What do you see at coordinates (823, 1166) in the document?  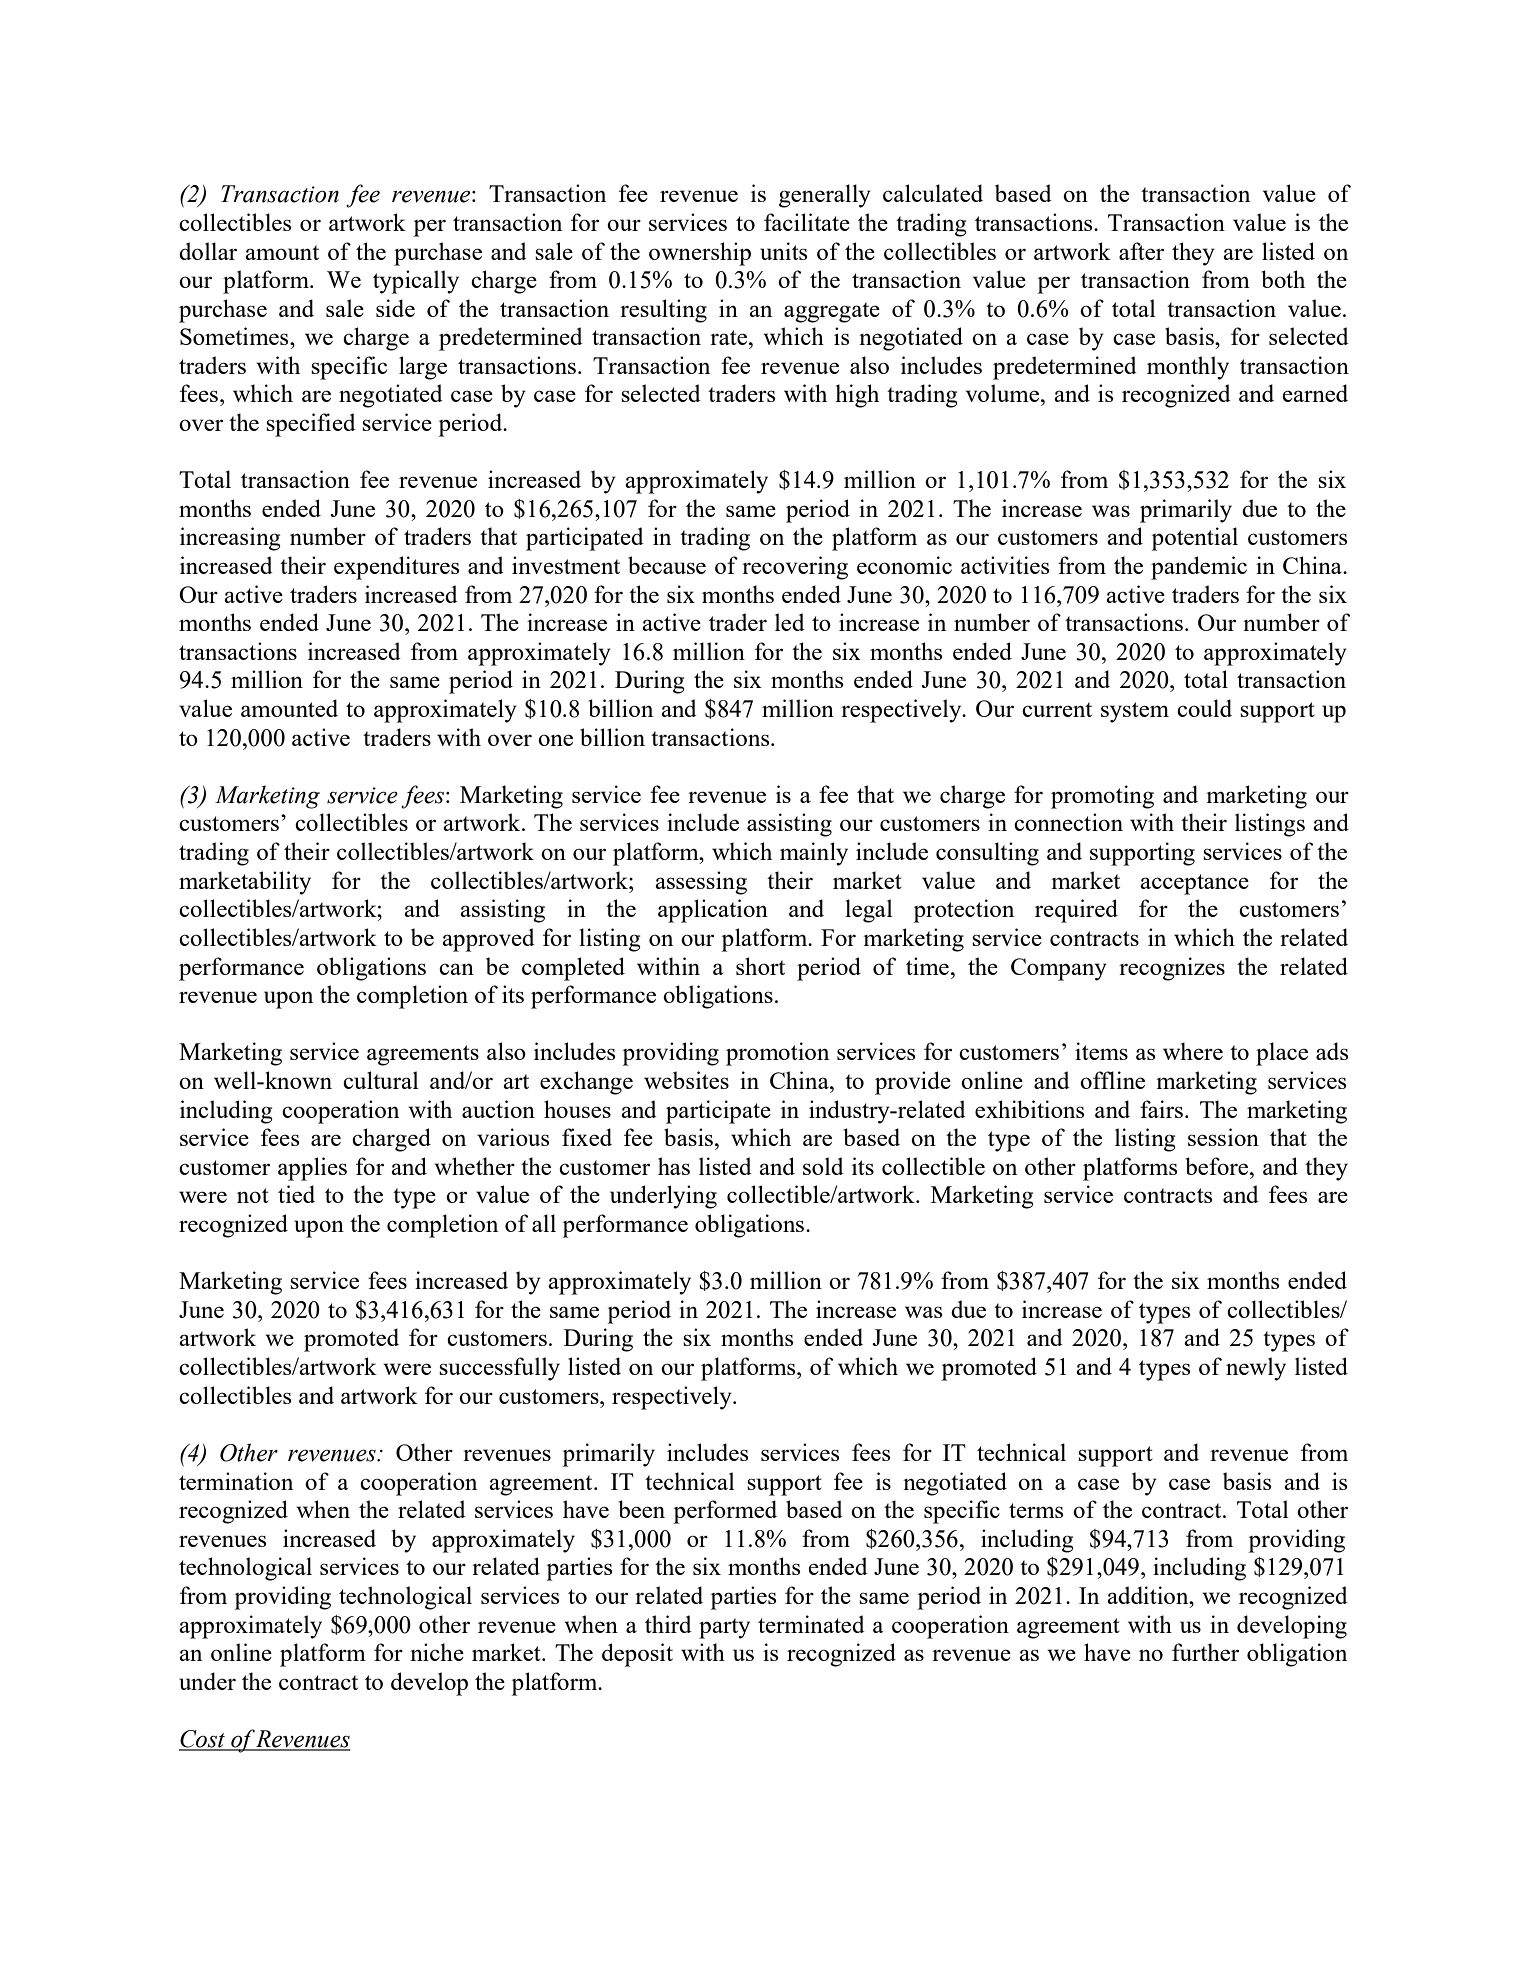 I see `sold` at bounding box center [823, 1166].
